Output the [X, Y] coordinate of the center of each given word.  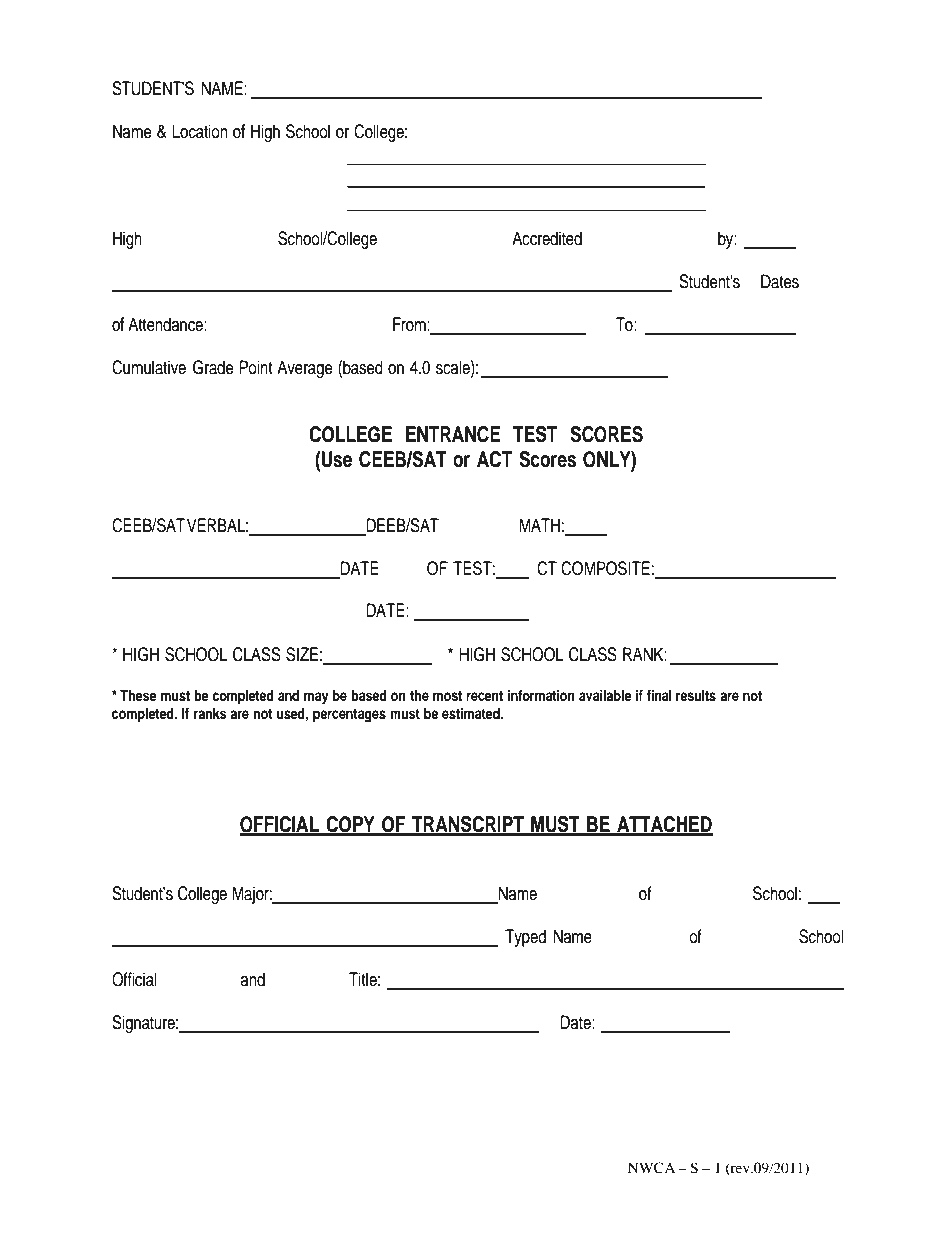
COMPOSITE [605, 568]
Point [256, 367]
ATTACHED [664, 825]
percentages [349, 716]
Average [304, 369]
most [447, 696]
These [138, 696]
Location [199, 131]
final [659, 695]
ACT [494, 459]
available [605, 695]
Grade [213, 367]
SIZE [302, 654]
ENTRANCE [453, 434]
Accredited [547, 238]
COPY [350, 825]
